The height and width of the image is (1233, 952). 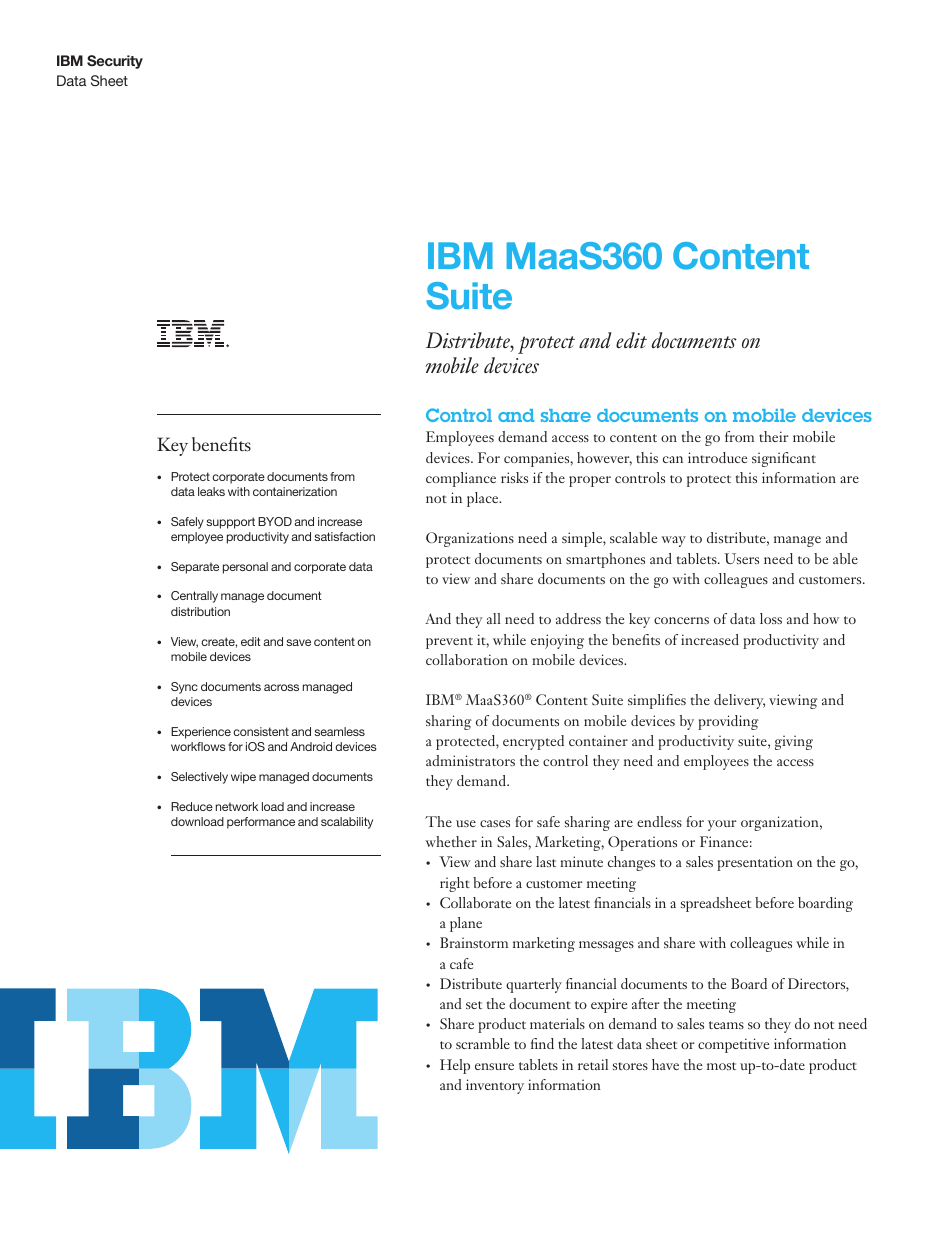 What do you see at coordinates (461, 479) in the image?
I see `compliance` at bounding box center [461, 479].
